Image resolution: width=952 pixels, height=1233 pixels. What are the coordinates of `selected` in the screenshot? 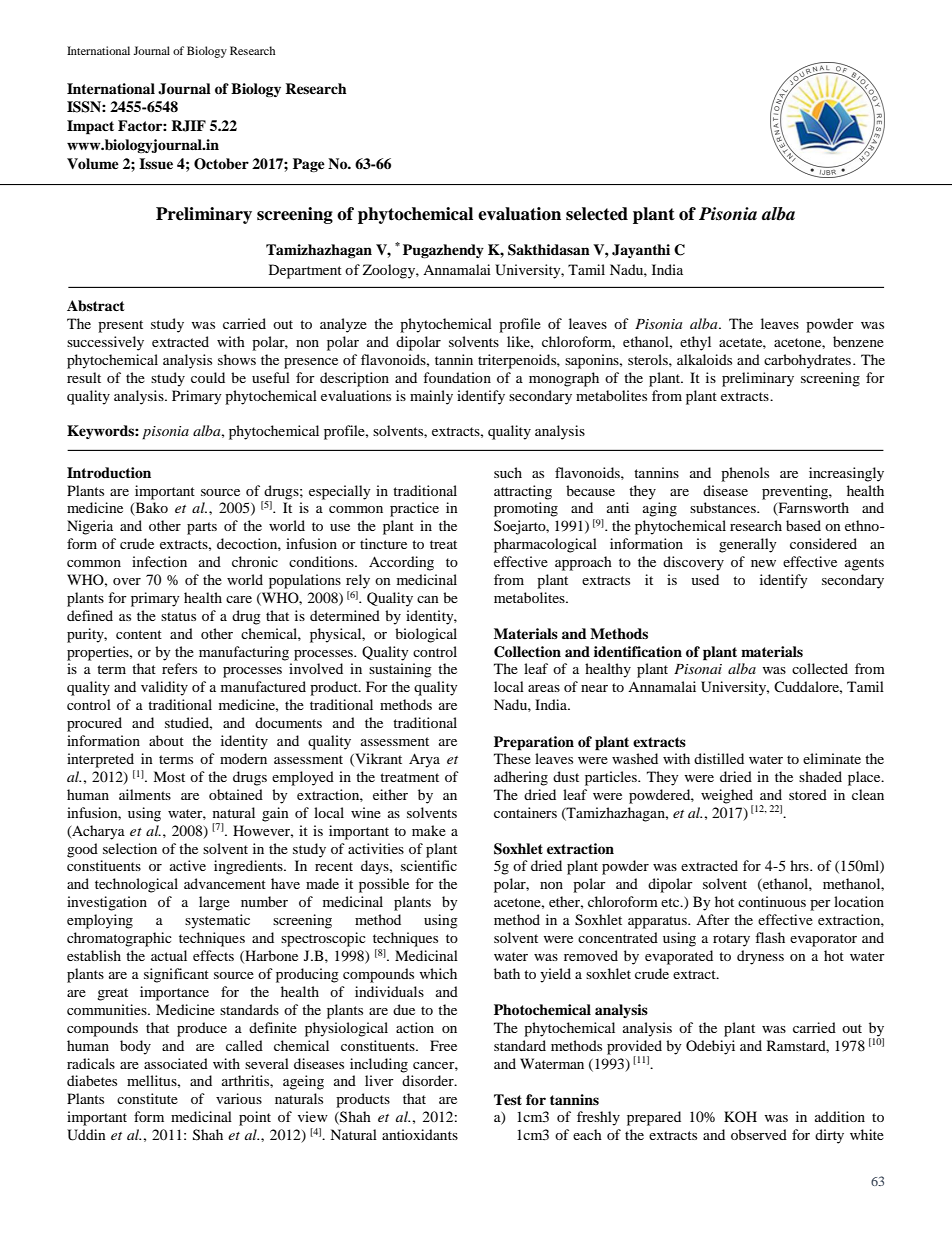 It's located at (597, 214).
